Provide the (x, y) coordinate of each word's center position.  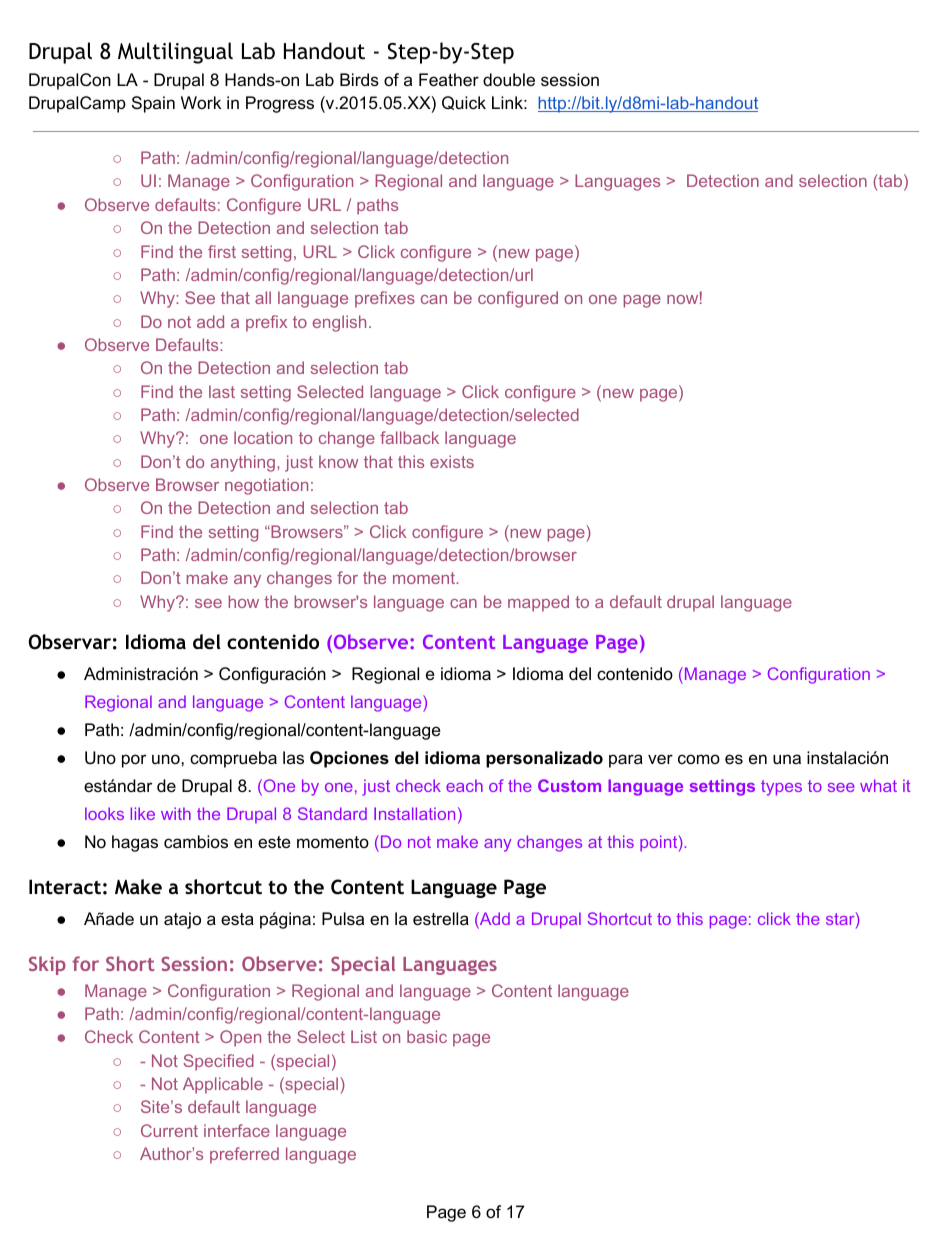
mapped (538, 603)
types (781, 788)
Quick (464, 103)
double (509, 80)
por (134, 761)
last (222, 391)
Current (169, 1130)
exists (452, 461)
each (464, 785)
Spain (153, 104)
